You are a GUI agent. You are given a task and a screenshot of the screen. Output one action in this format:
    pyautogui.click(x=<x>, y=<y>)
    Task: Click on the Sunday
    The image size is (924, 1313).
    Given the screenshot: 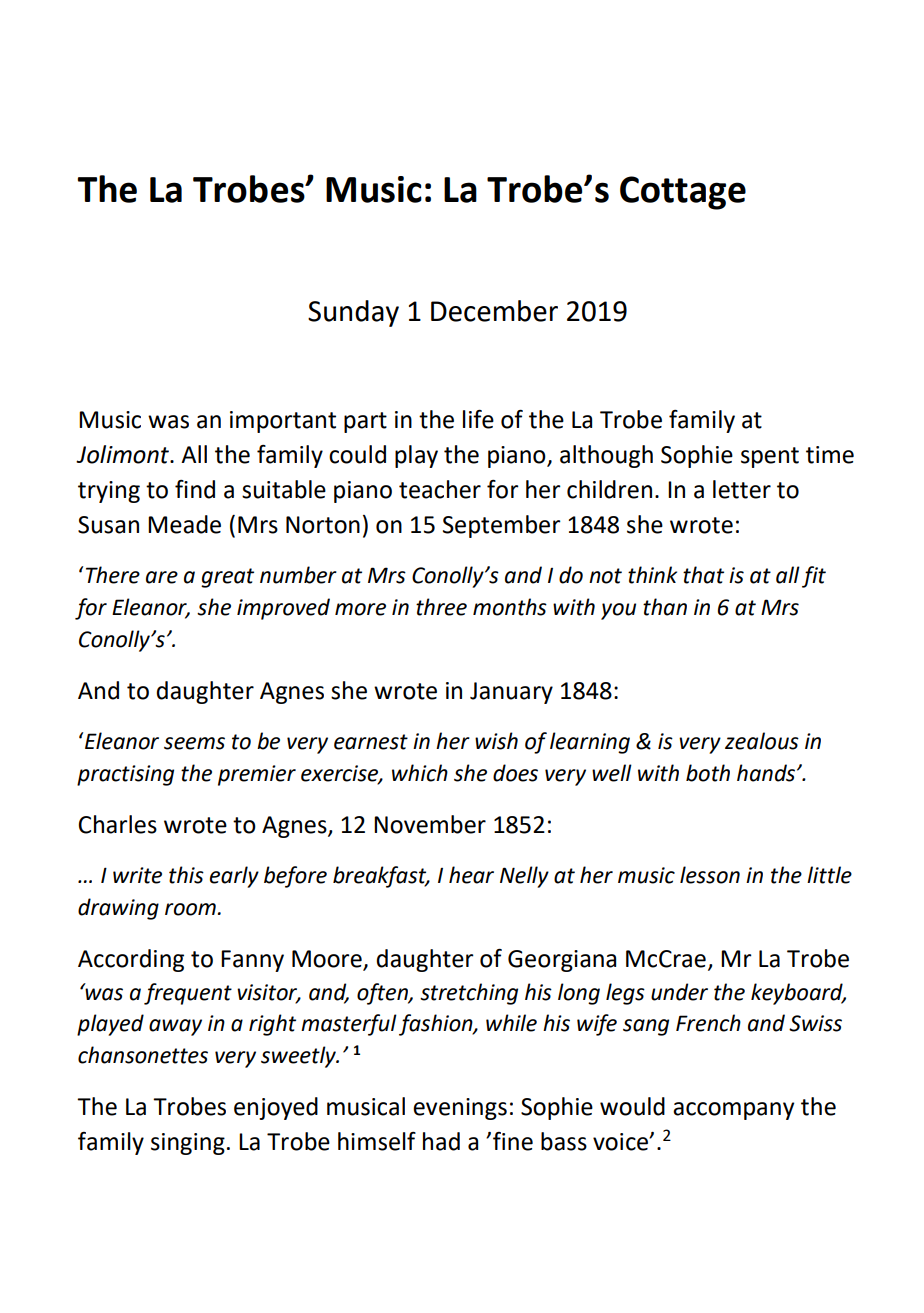 What is the action you would take?
    pyautogui.click(x=353, y=313)
